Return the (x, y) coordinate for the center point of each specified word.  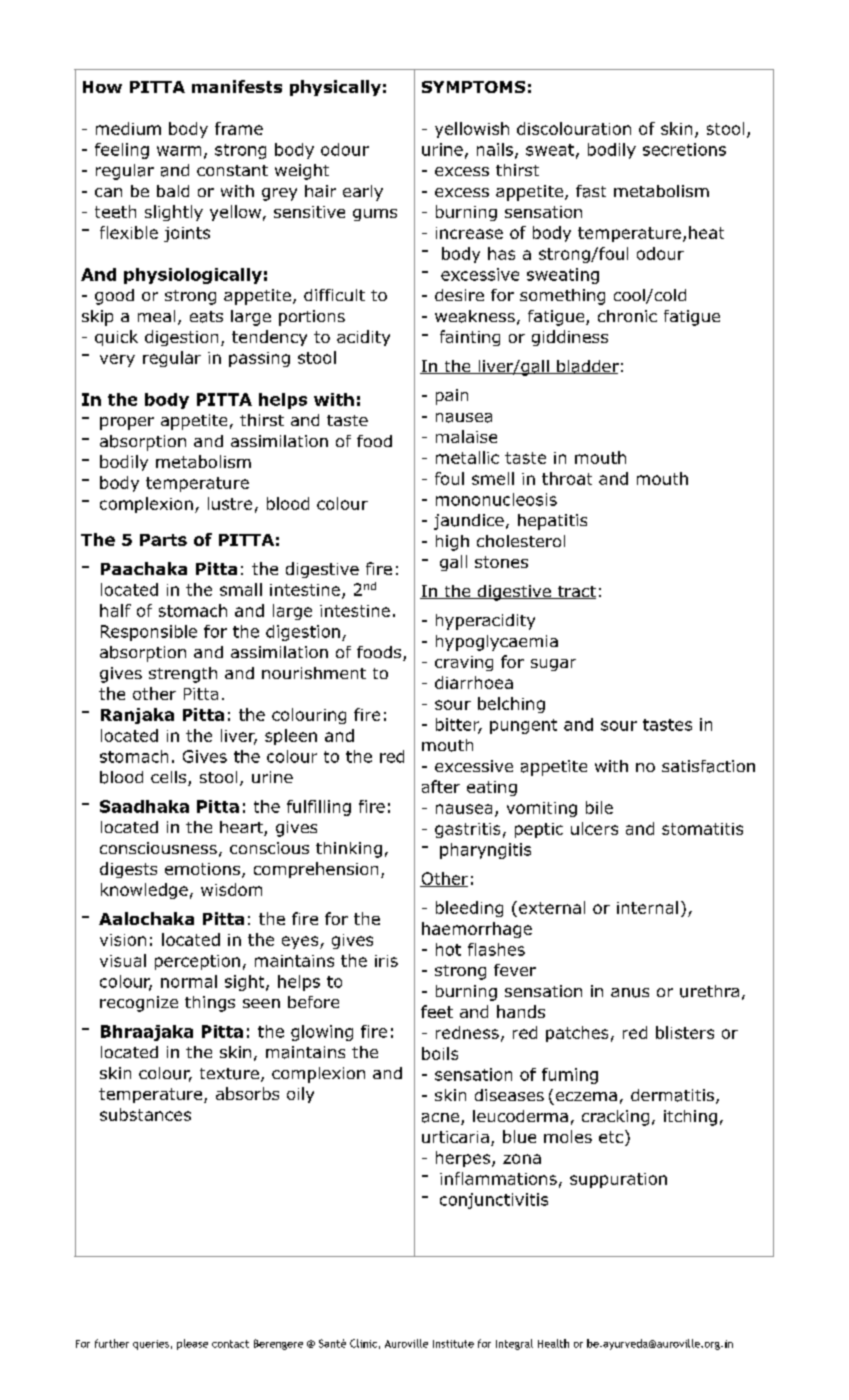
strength (183, 675)
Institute (453, 1344)
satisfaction (708, 766)
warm (179, 151)
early (363, 193)
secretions (684, 149)
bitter (459, 725)
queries (151, 1345)
